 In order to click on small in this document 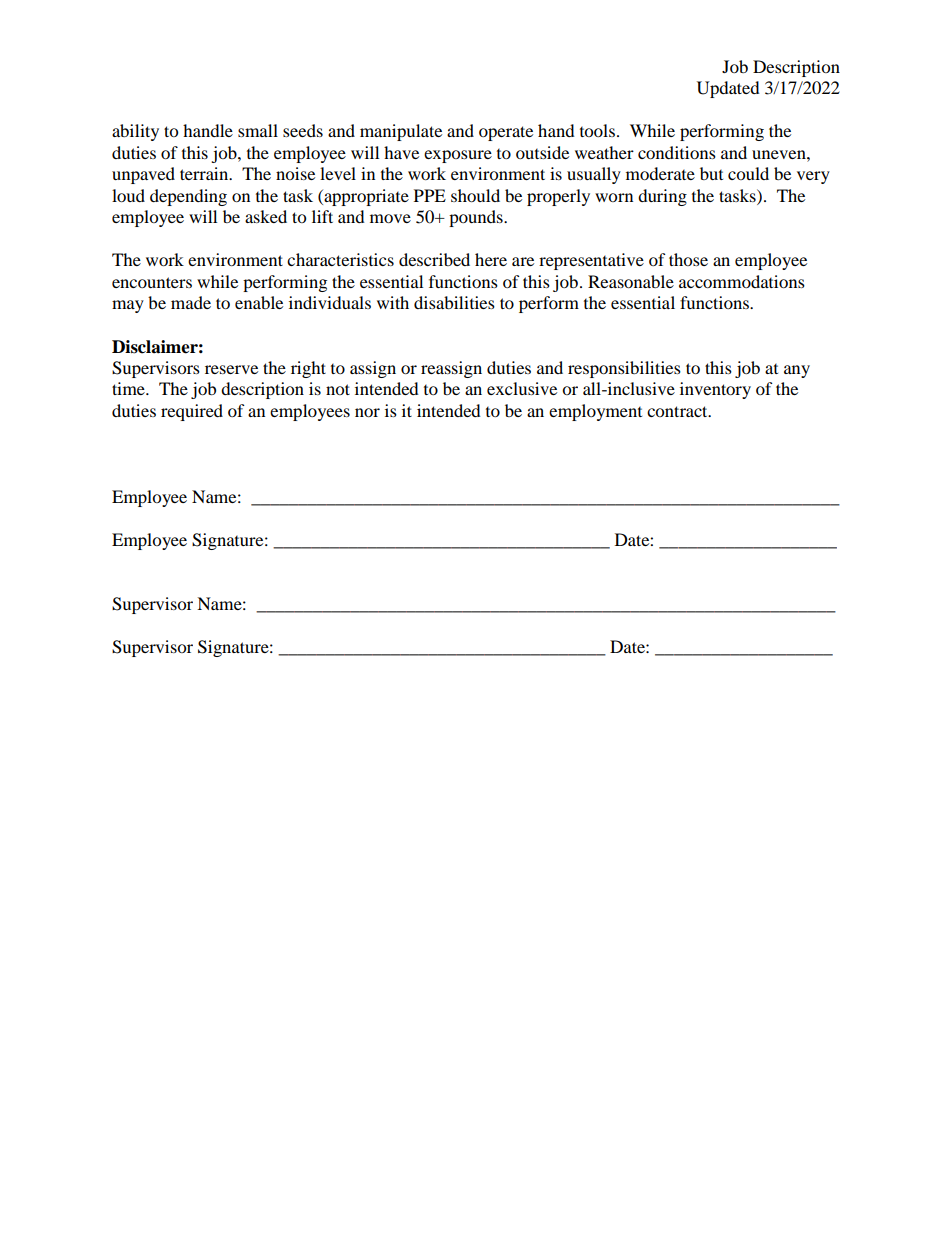, I will do `click(258, 130)`.
